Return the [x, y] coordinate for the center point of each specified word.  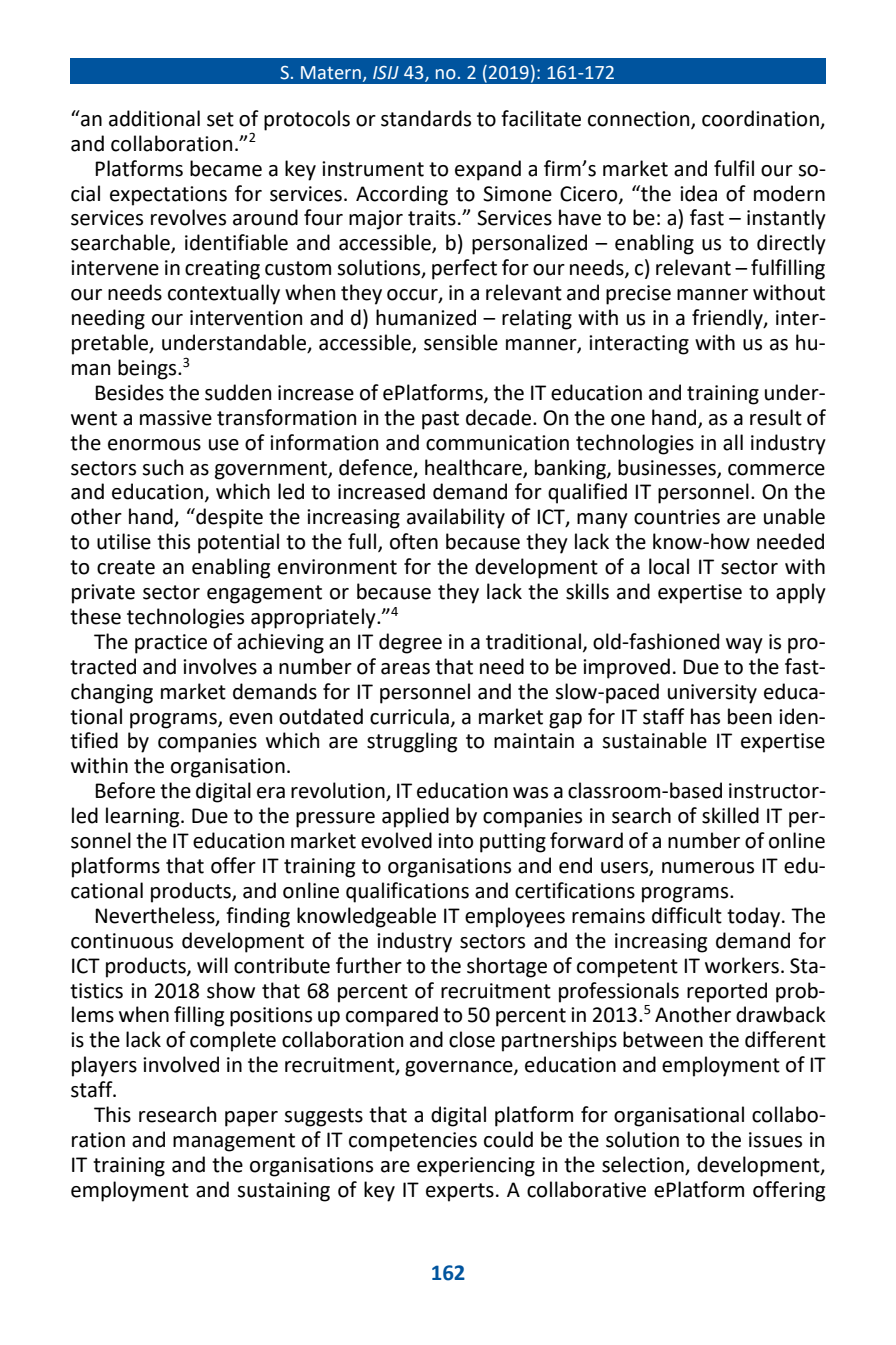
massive [176, 418]
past [440, 420]
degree [410, 643]
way [744, 646]
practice [171, 644]
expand [488, 170]
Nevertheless [156, 916]
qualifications [407, 892]
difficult [687, 915]
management [234, 1142]
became [226, 168]
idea [698, 193]
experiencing [476, 1167]
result [776, 417]
